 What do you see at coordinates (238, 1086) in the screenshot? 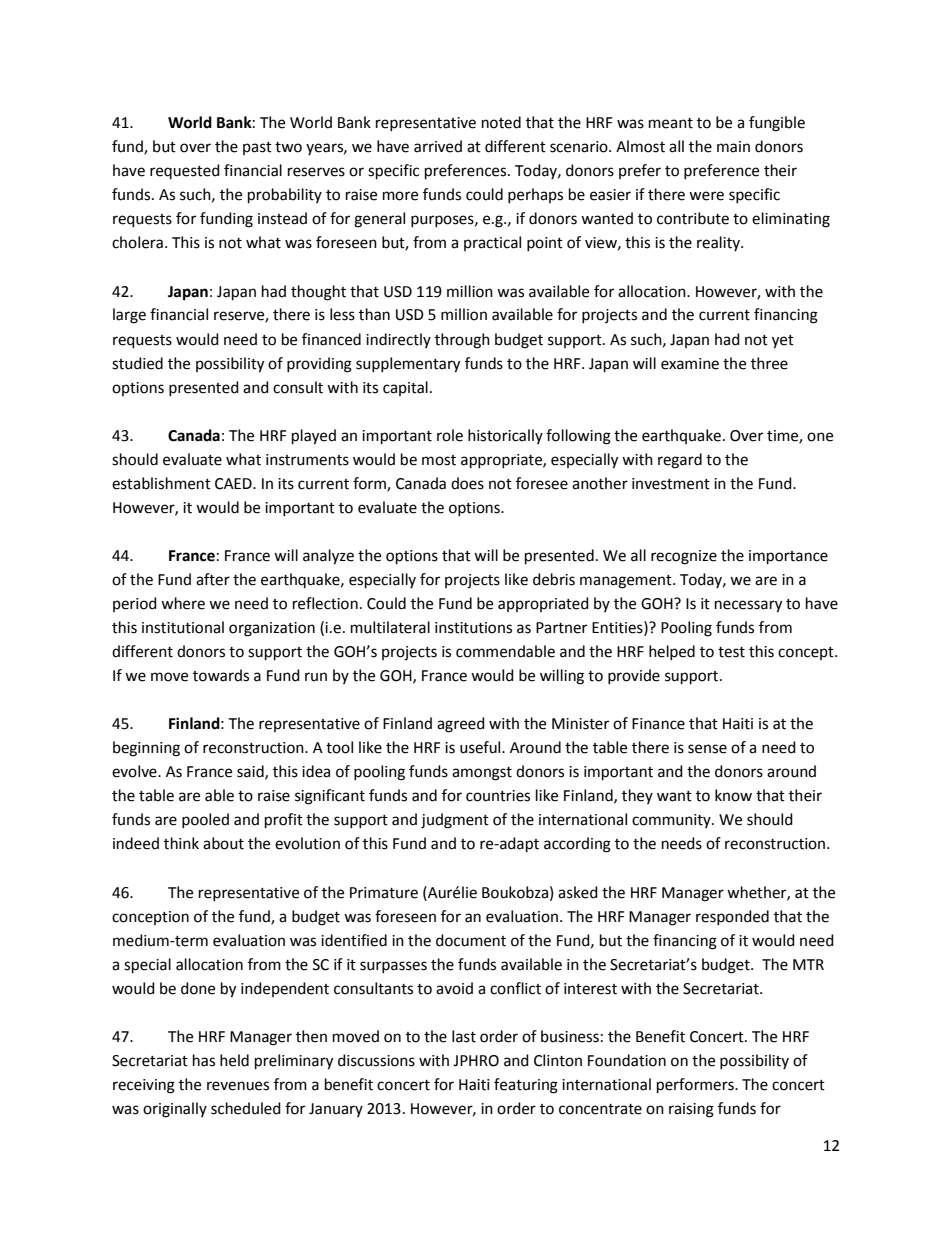
I see `revenues` at bounding box center [238, 1086].
